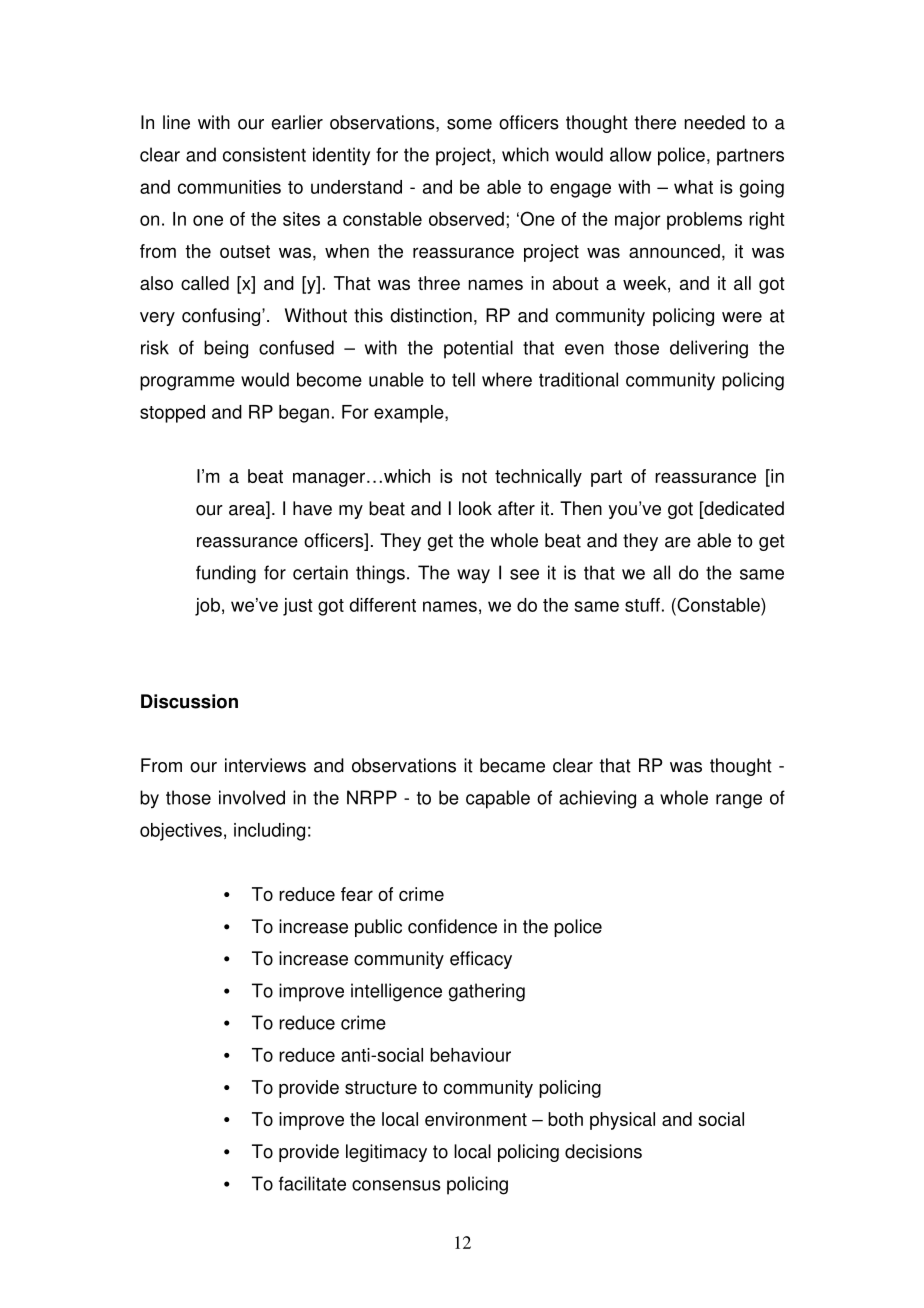 The image size is (924, 1308). I want to click on stuff, so click(642, 605).
